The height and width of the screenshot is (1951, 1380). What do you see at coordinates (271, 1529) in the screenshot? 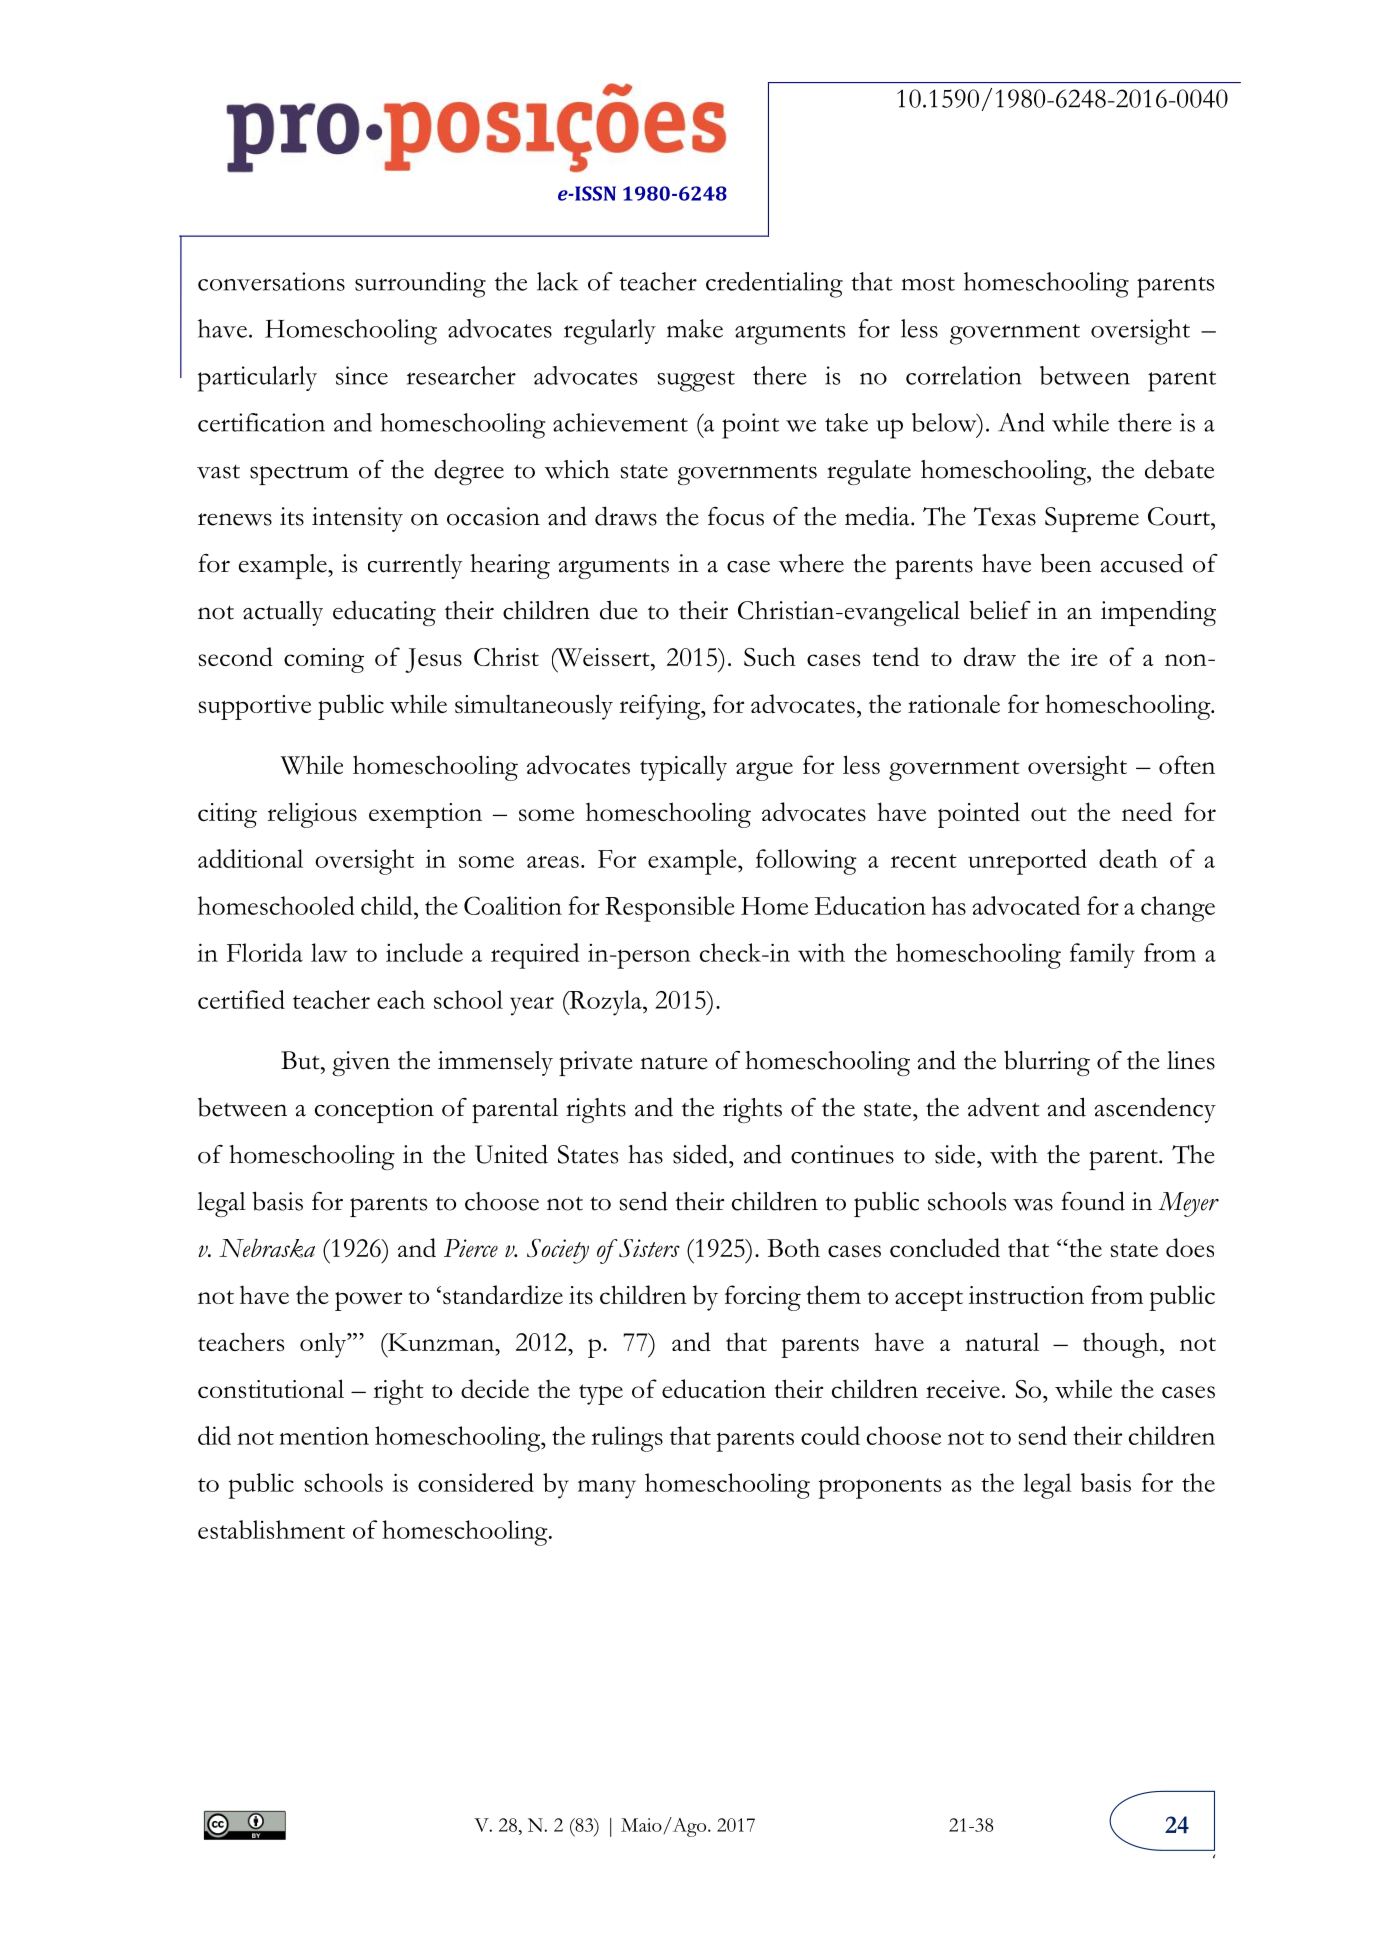
I see `establishment` at bounding box center [271, 1529].
